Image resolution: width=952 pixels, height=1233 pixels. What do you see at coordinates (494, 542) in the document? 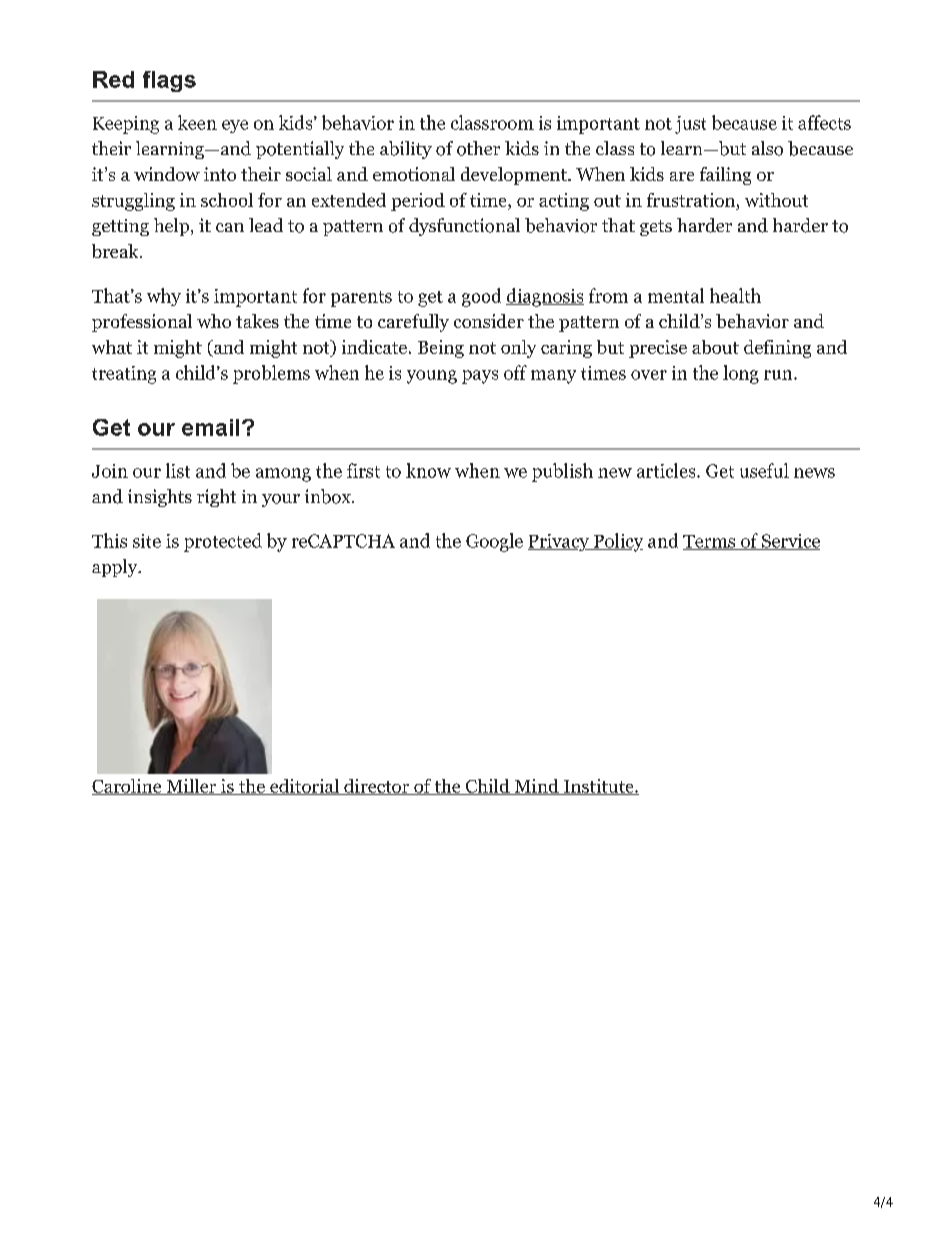
I see `Google` at bounding box center [494, 542].
